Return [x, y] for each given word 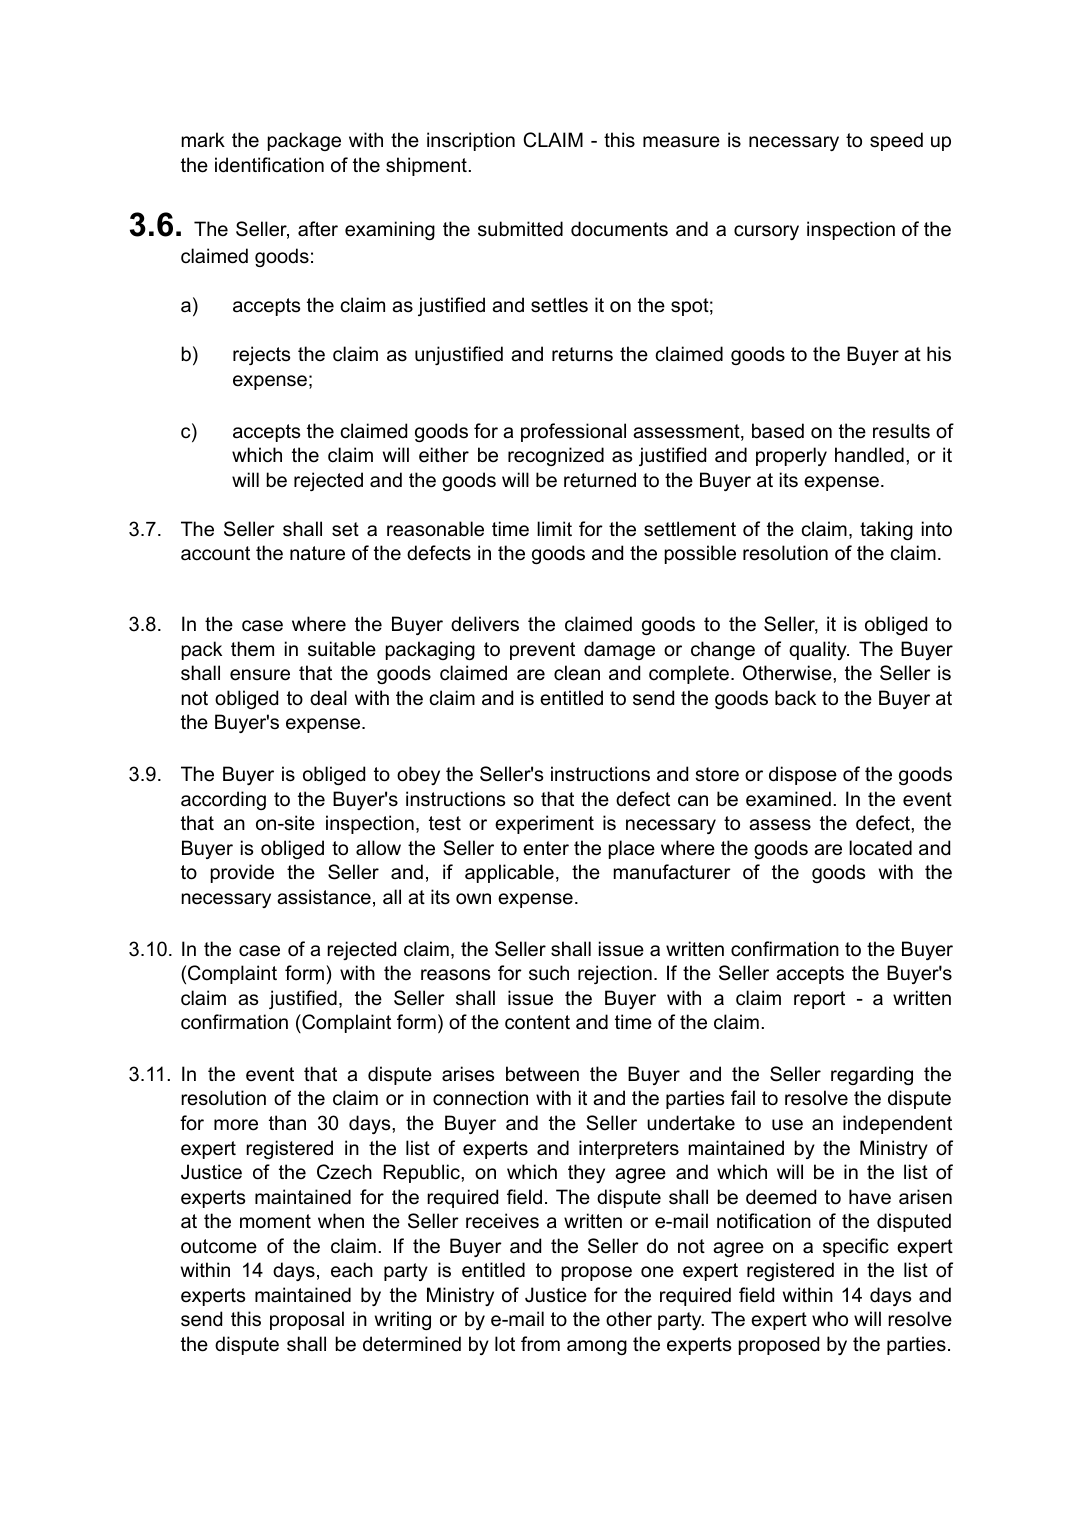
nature [317, 553]
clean [577, 673]
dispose [803, 775]
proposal [307, 1320]
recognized [556, 456]
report [819, 1000]
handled [869, 455]
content [537, 1022]
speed [896, 141]
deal [328, 698]
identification [269, 165]
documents [619, 229]
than [287, 1123]
